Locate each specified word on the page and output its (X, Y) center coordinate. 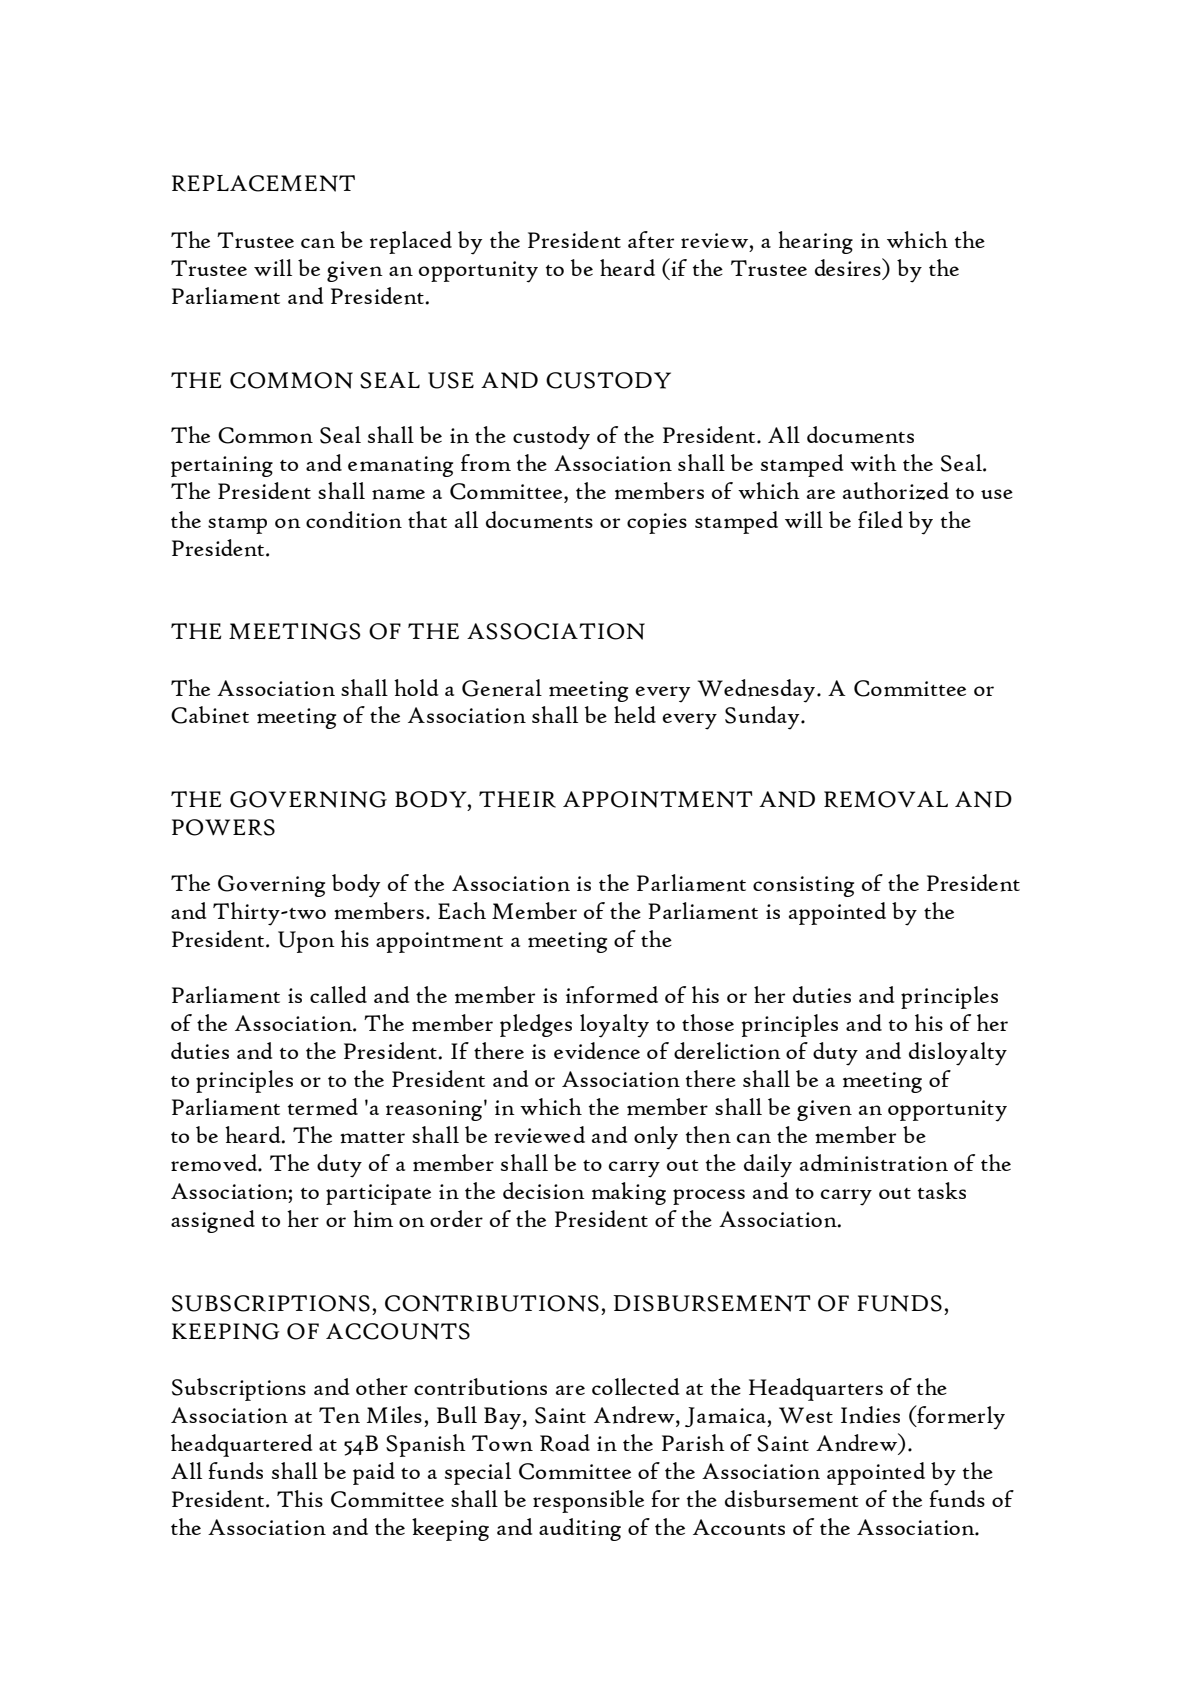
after (651, 239)
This (300, 1498)
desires (849, 267)
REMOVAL (886, 799)
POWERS (223, 827)
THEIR (517, 799)
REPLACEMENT (263, 183)
